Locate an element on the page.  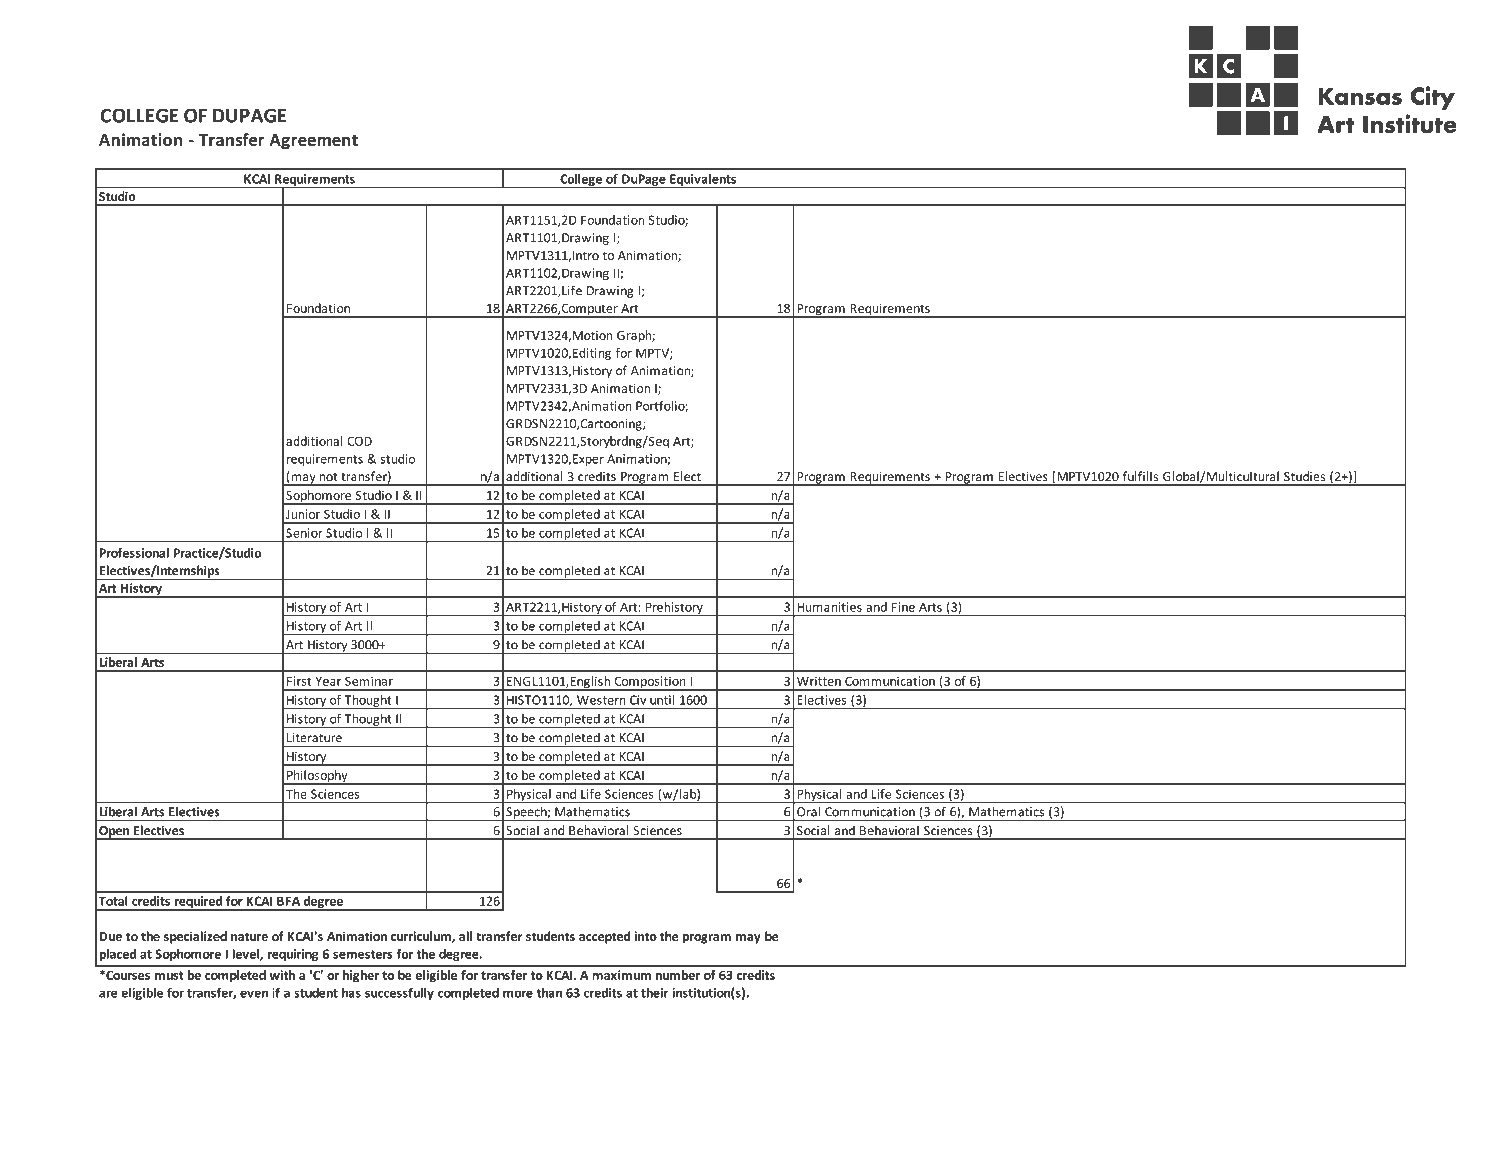
First is located at coordinates (299, 681).
